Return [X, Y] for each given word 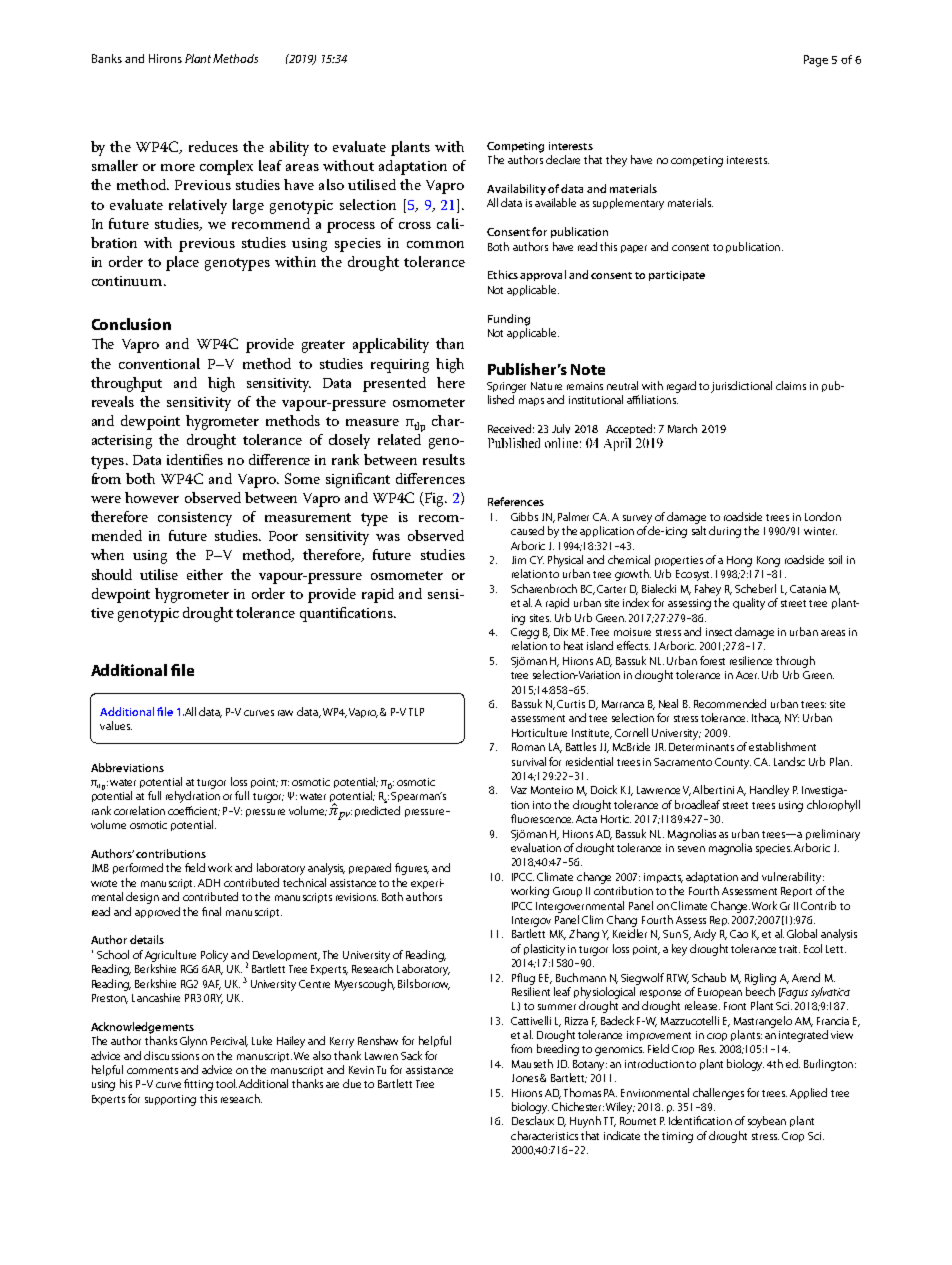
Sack [411, 1055]
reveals [113, 401]
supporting [170, 1100]
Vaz [519, 790]
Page [816, 61]
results [444, 459]
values [116, 725]
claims [791, 385]
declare [563, 159]
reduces [213, 146]
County [733, 763]
